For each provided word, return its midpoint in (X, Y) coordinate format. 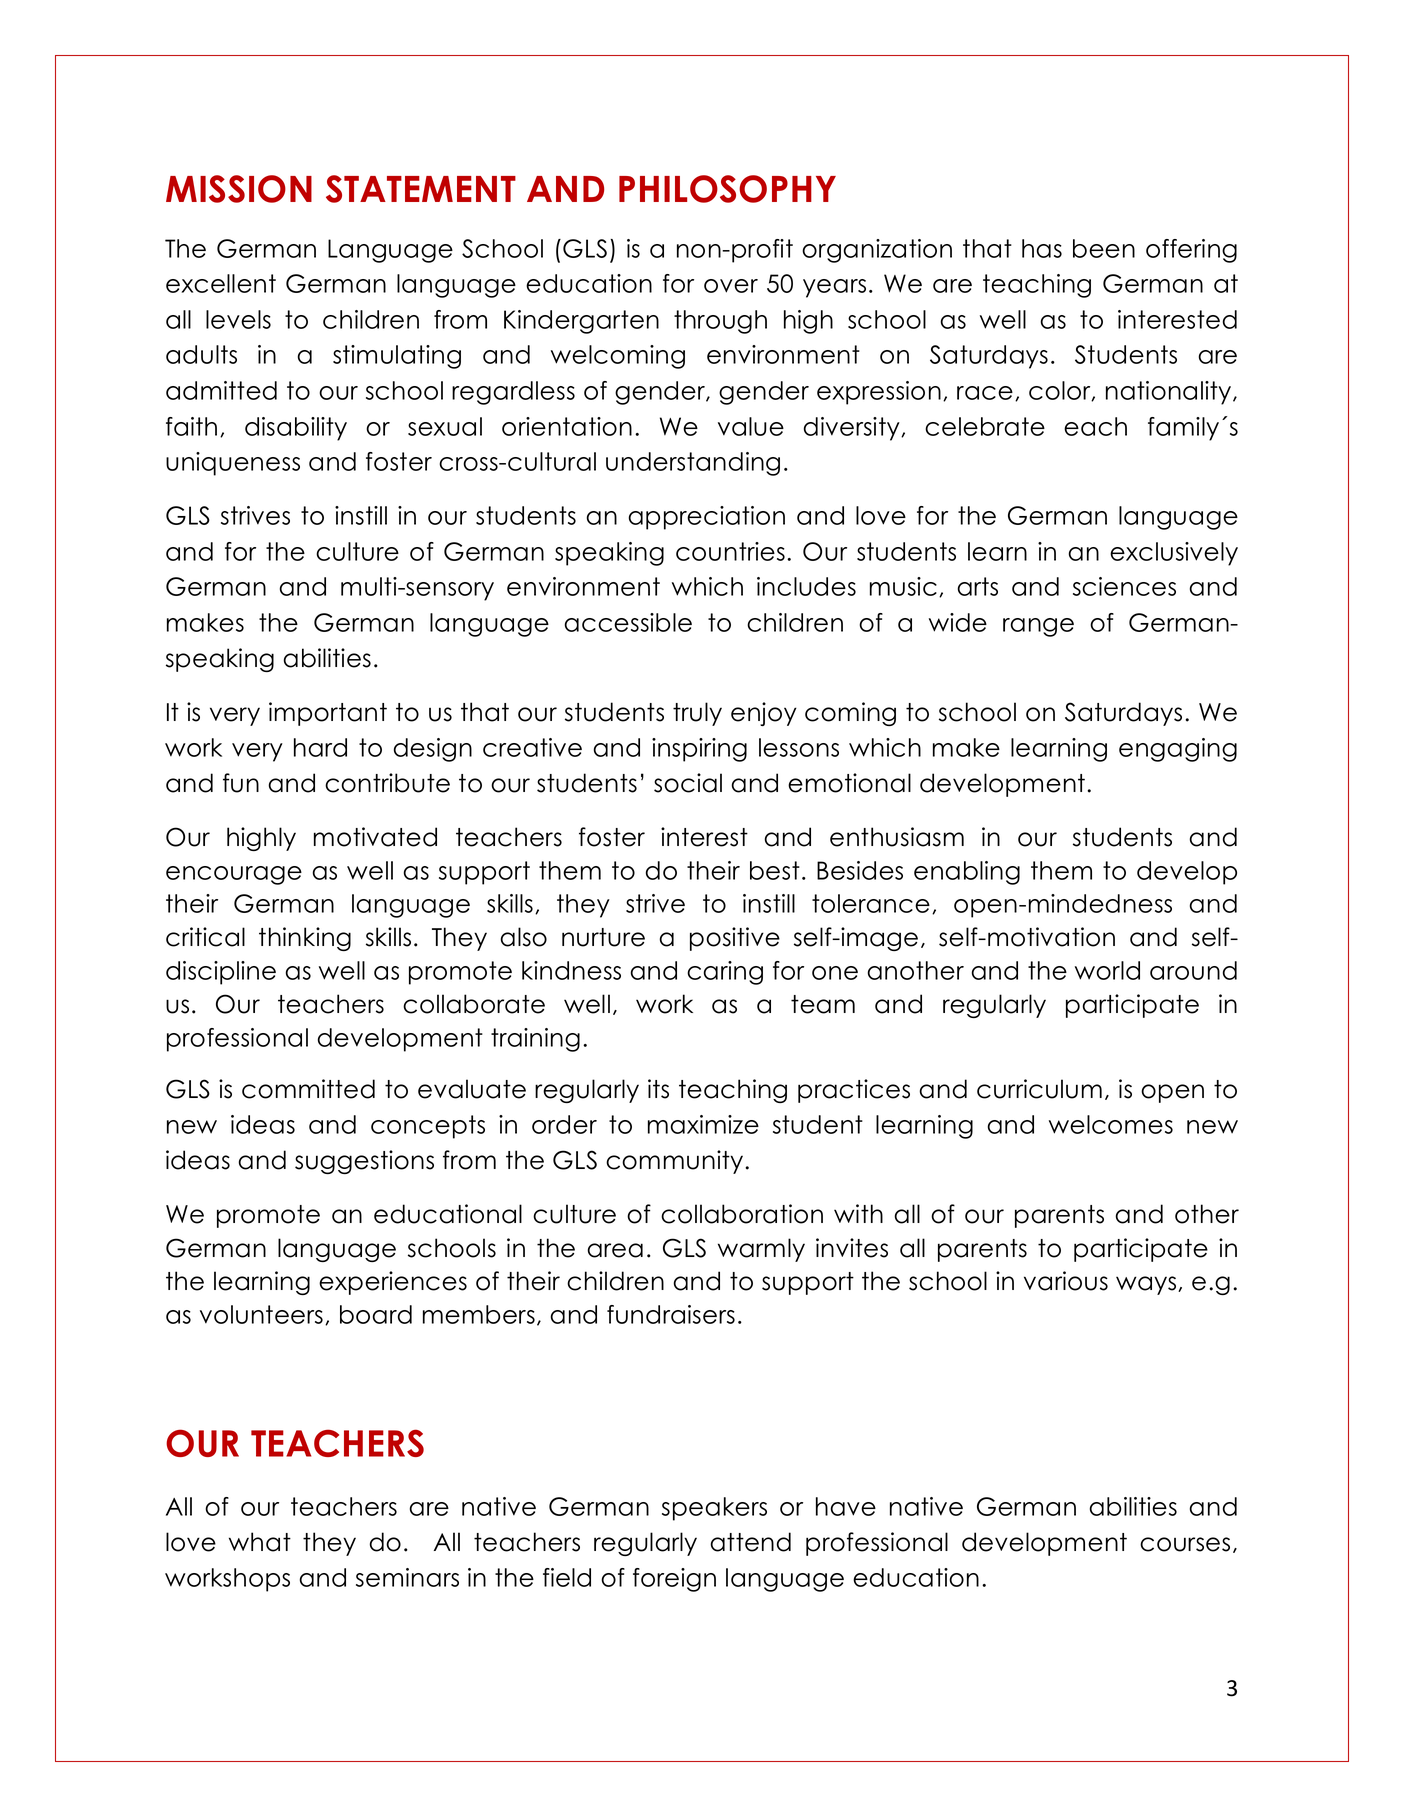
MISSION (239, 189)
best (775, 870)
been (1104, 248)
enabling (967, 873)
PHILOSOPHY (727, 189)
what (260, 1542)
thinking (305, 939)
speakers (714, 1509)
